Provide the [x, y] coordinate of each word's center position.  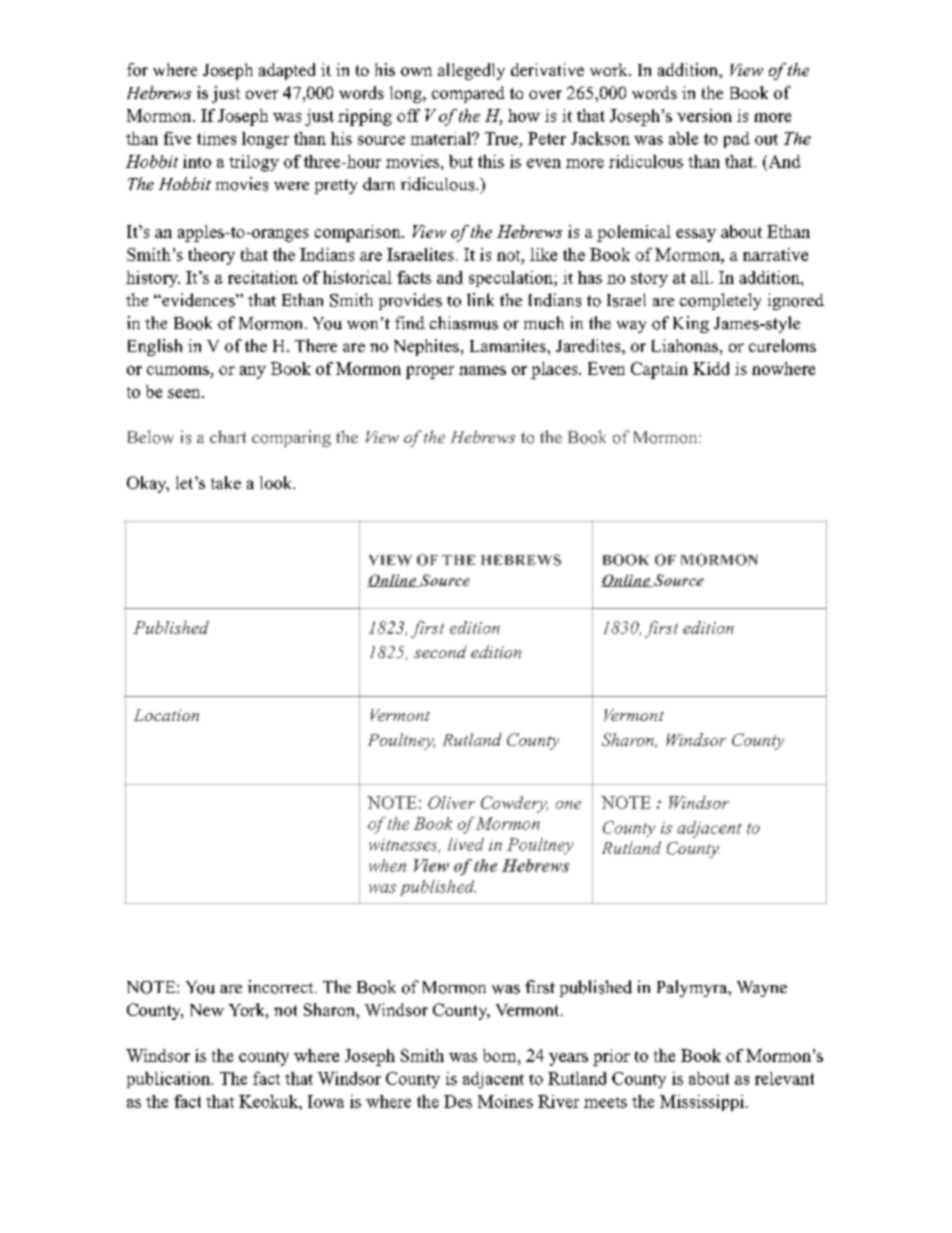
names [482, 370]
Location [166, 715]
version [704, 115]
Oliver [451, 802]
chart [228, 436]
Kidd [711, 368]
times [216, 138]
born [501, 1055]
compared [468, 94]
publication [169, 1080]
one [568, 805]
